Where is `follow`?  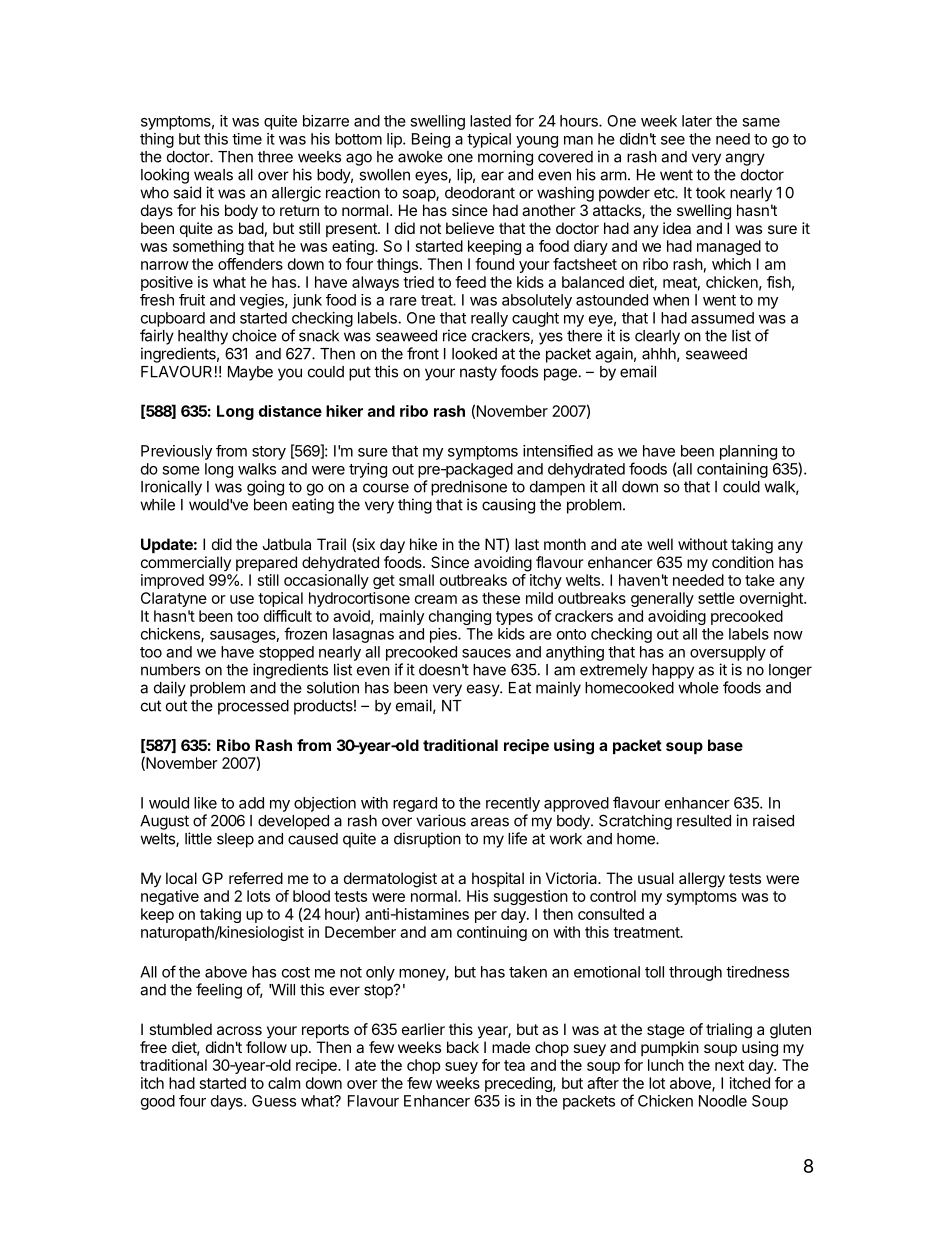
follow is located at coordinates (266, 1047).
